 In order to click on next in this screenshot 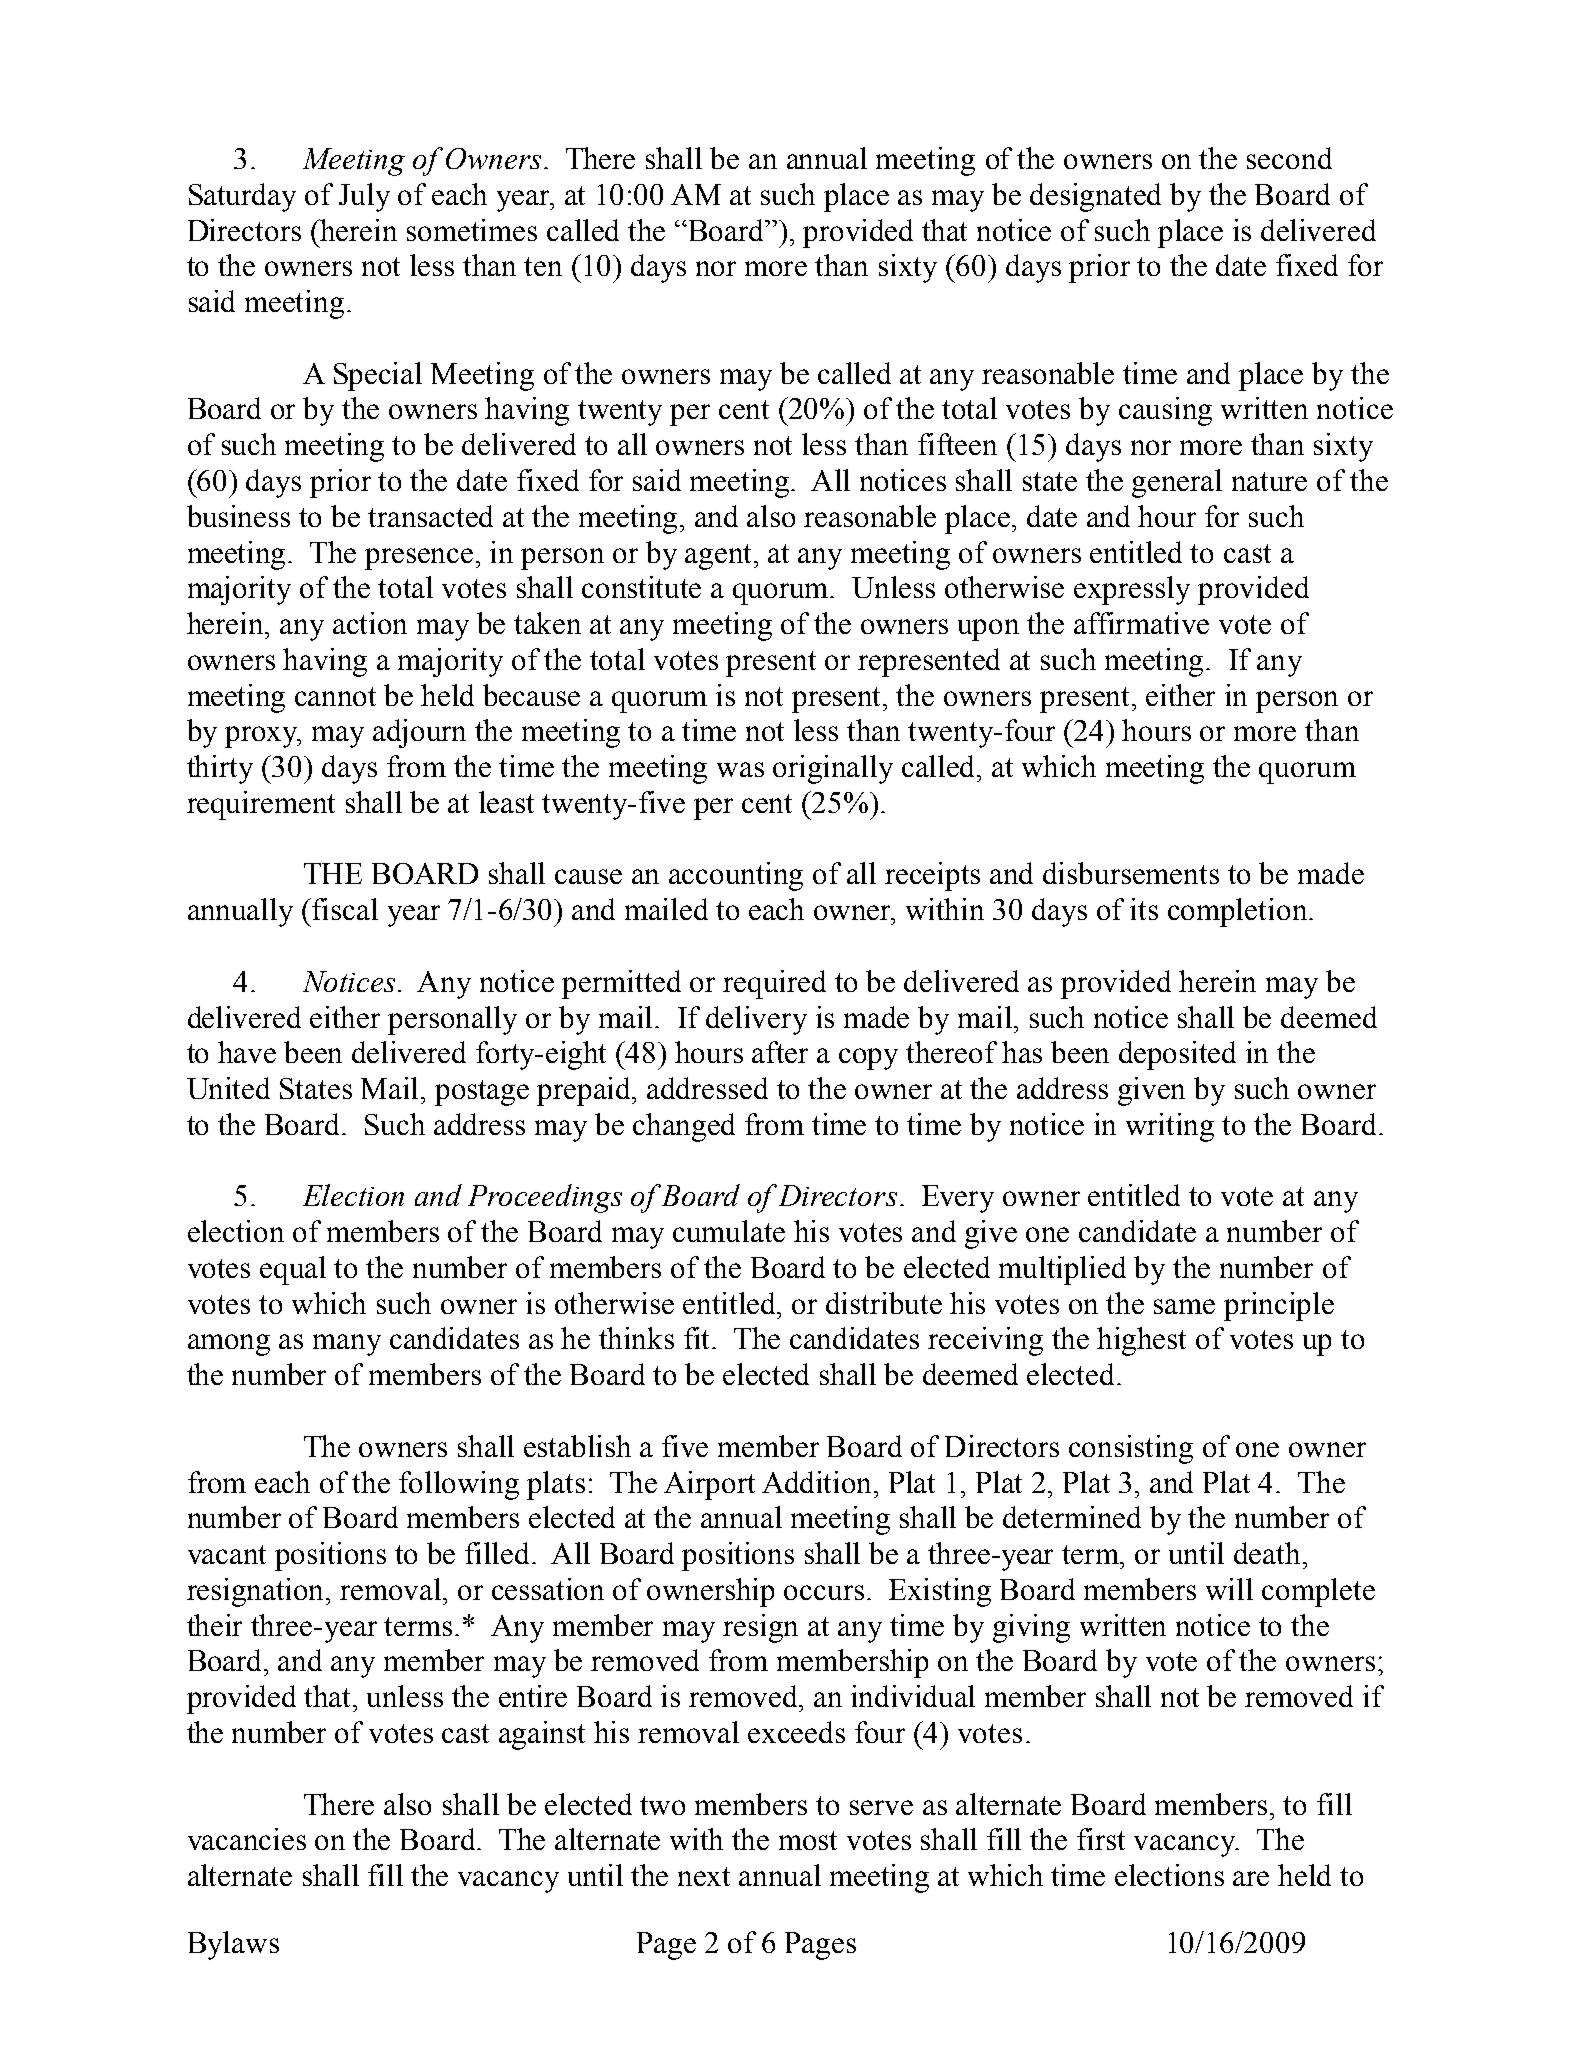, I will do `click(704, 1876)`.
